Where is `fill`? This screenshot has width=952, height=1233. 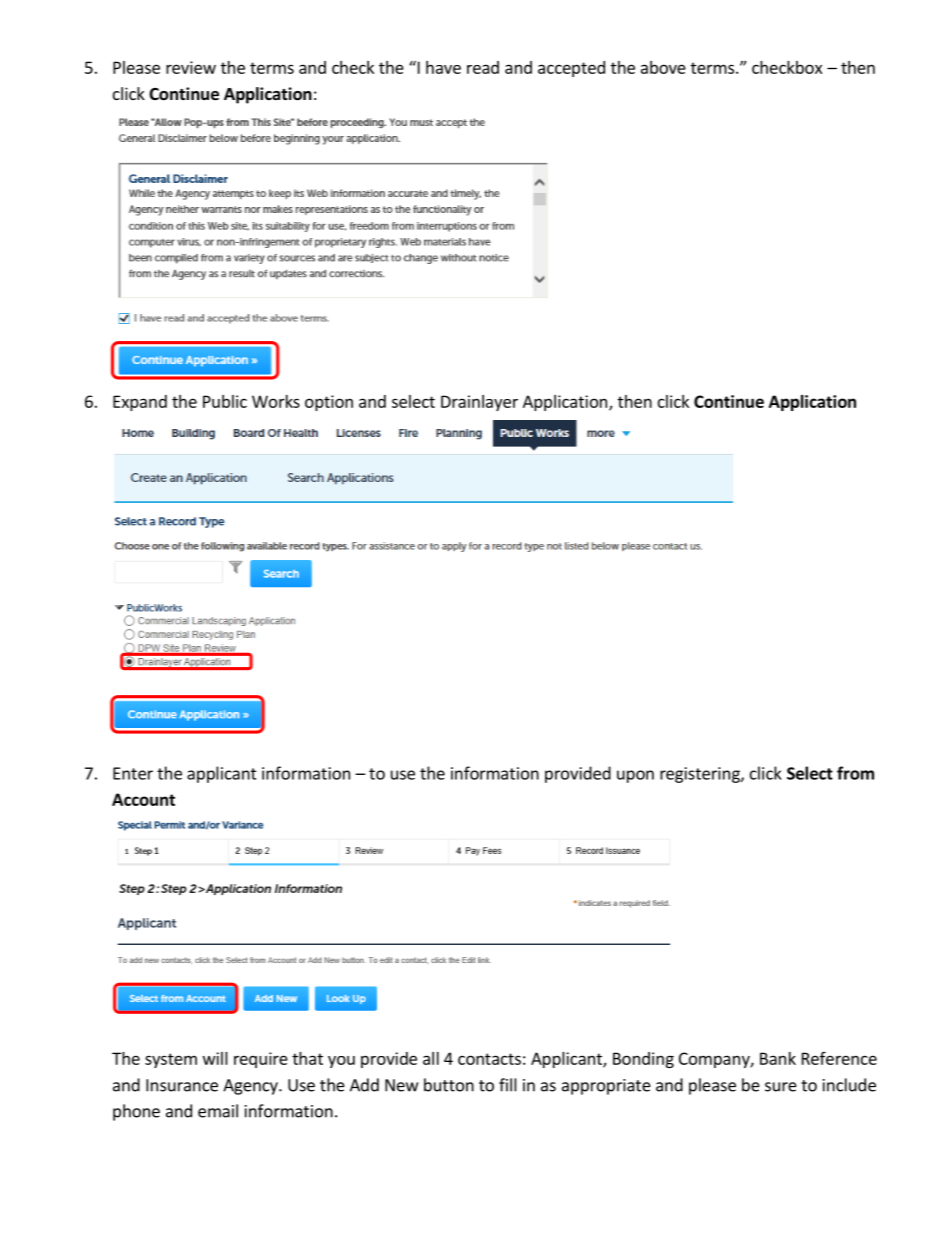 fill is located at coordinates (508, 1085).
